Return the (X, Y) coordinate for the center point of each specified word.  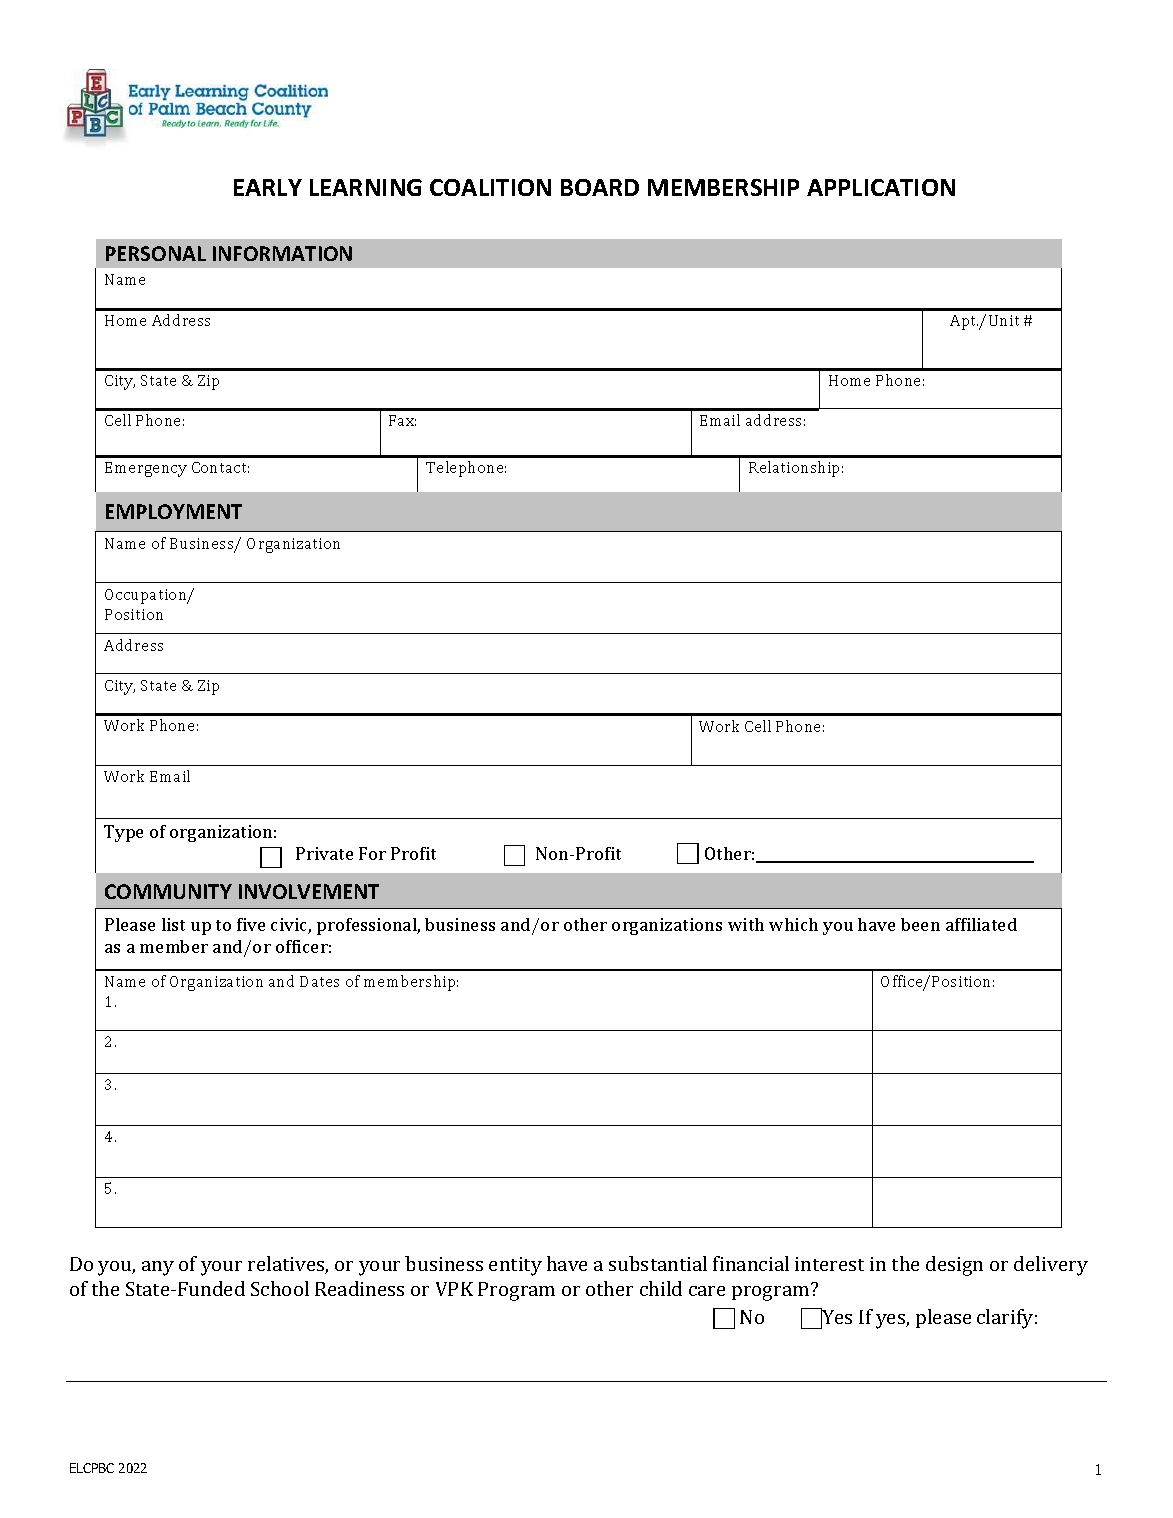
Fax (402, 420)
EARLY (268, 187)
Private (324, 853)
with (746, 924)
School (280, 1288)
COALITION (490, 187)
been (920, 924)
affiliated (981, 924)
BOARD (600, 187)
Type (123, 833)
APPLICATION (881, 187)
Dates (319, 981)
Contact (220, 467)
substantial (658, 1263)
